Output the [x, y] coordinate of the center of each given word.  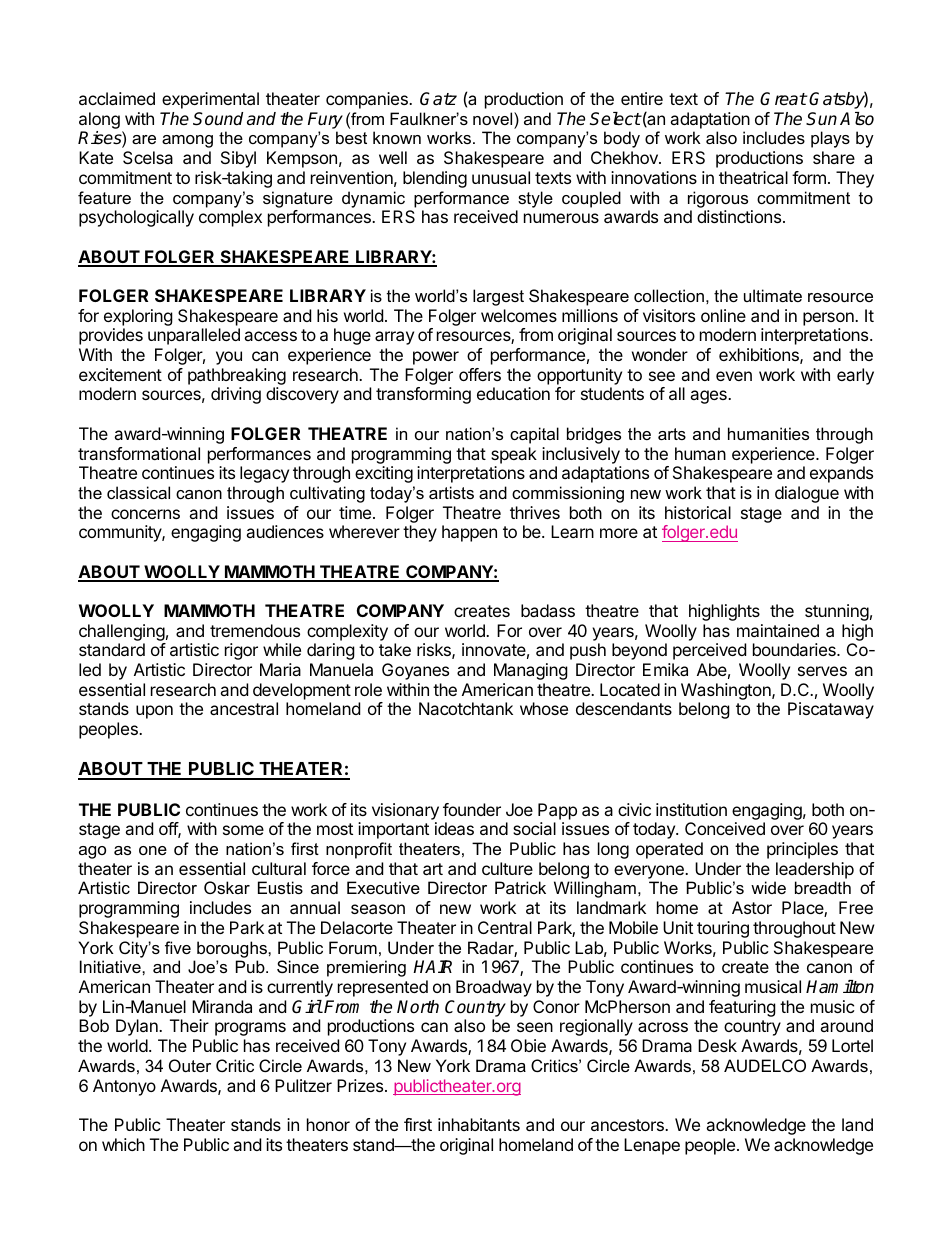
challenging [122, 634]
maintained [778, 630]
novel [494, 118]
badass [548, 610]
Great [783, 99]
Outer [190, 1065]
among [187, 141]
